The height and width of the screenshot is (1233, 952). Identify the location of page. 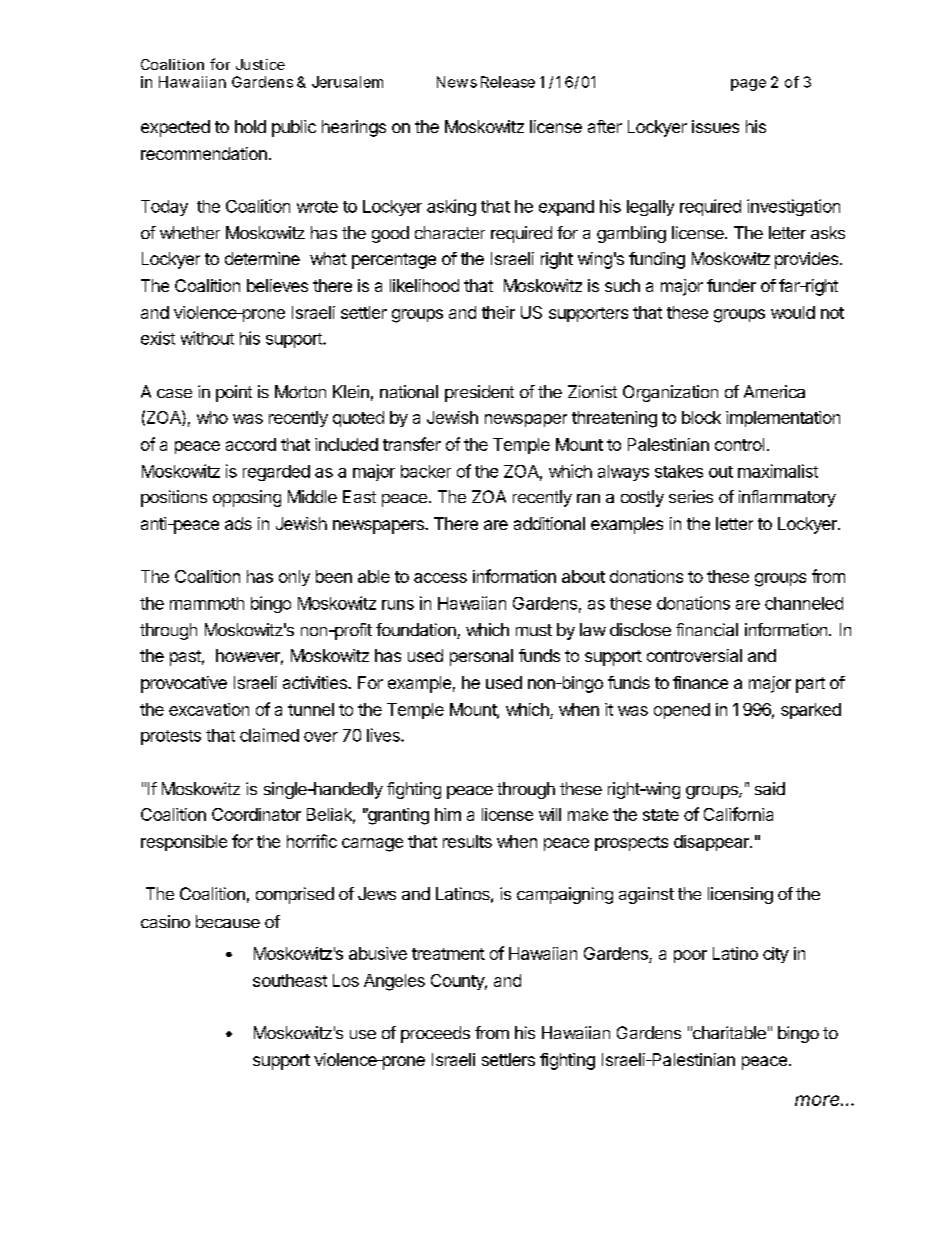
(748, 85).
